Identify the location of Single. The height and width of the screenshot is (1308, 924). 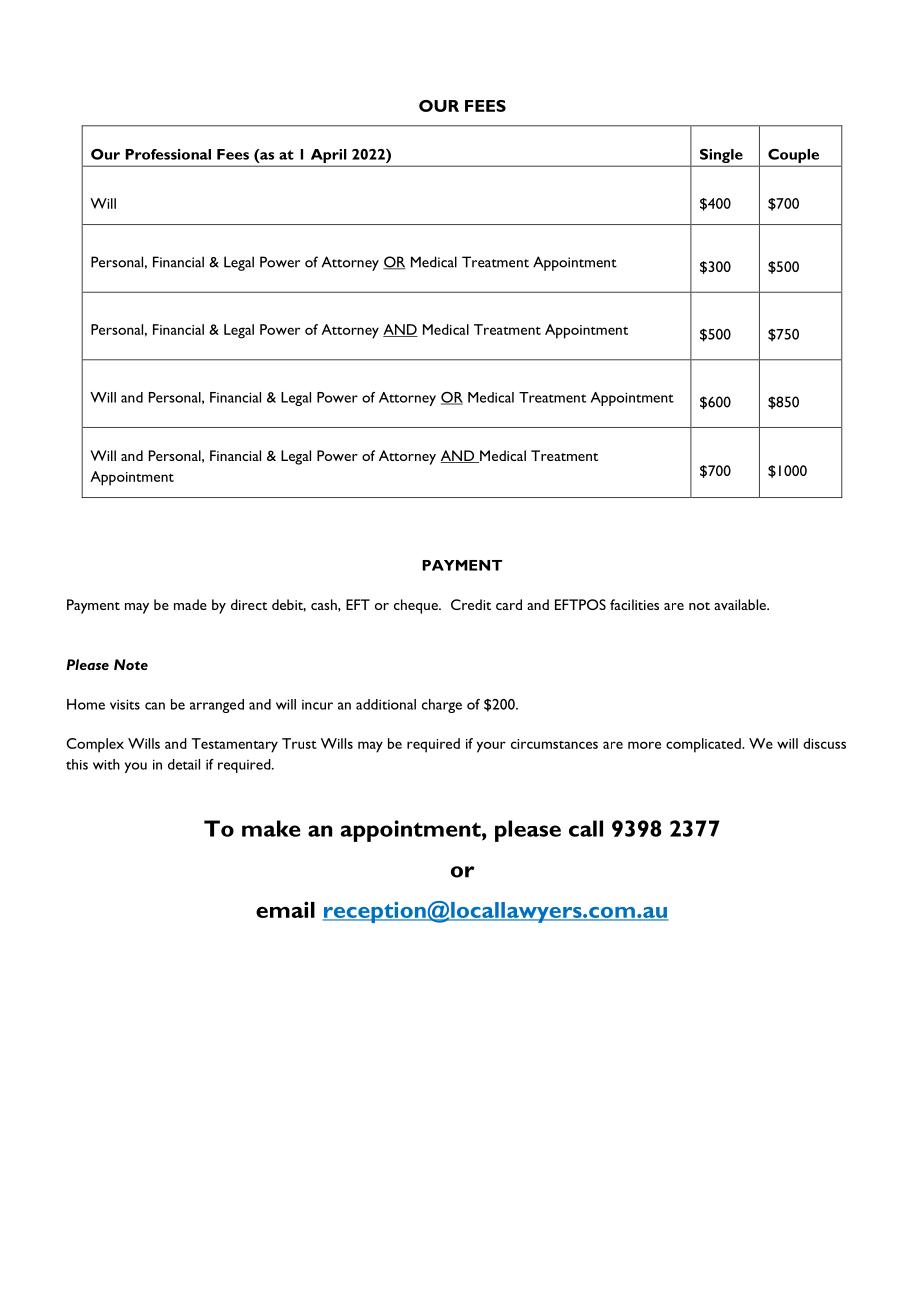
(721, 157).
